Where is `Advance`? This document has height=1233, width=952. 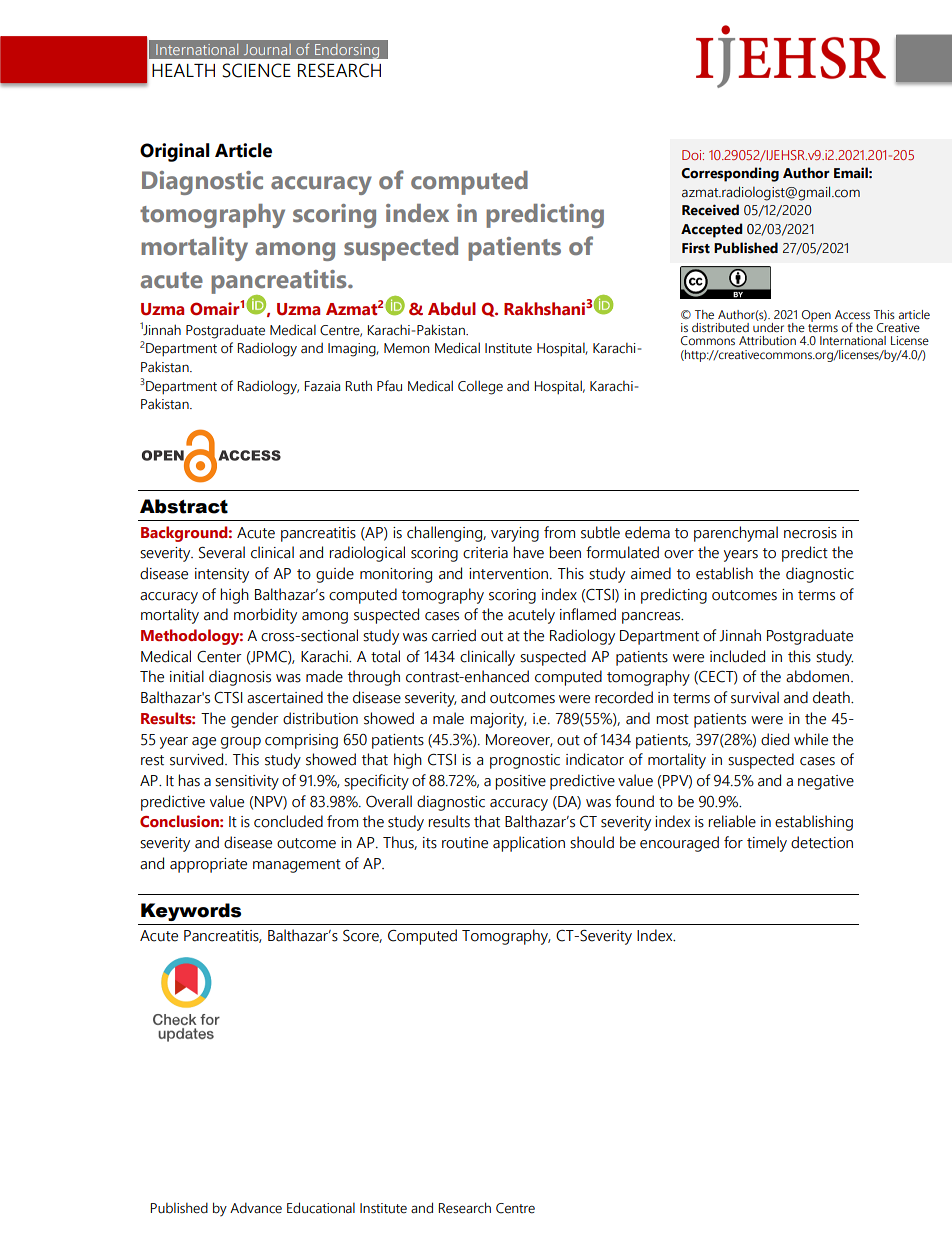
Advance is located at coordinates (256, 1208).
